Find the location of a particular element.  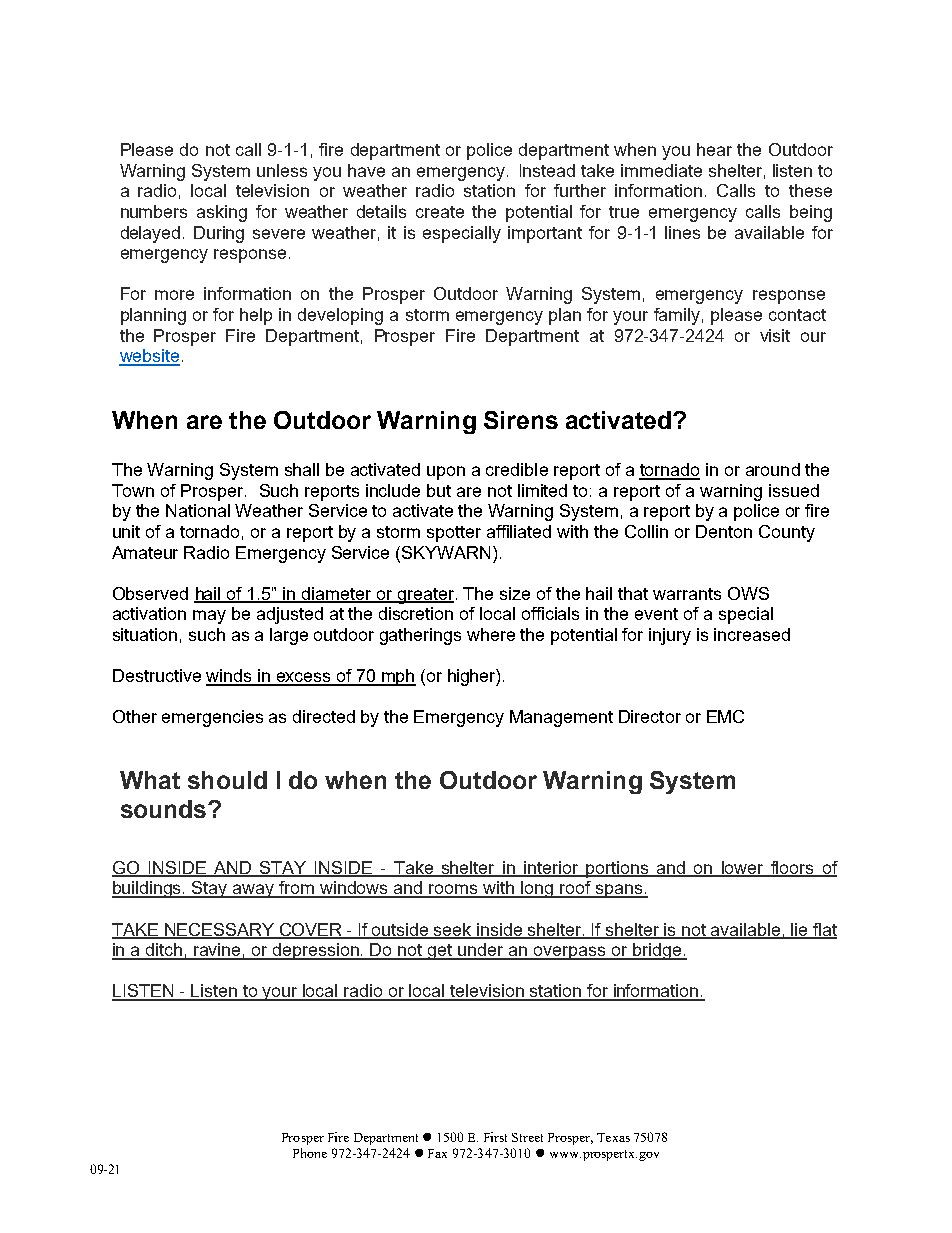

website is located at coordinates (149, 357).
